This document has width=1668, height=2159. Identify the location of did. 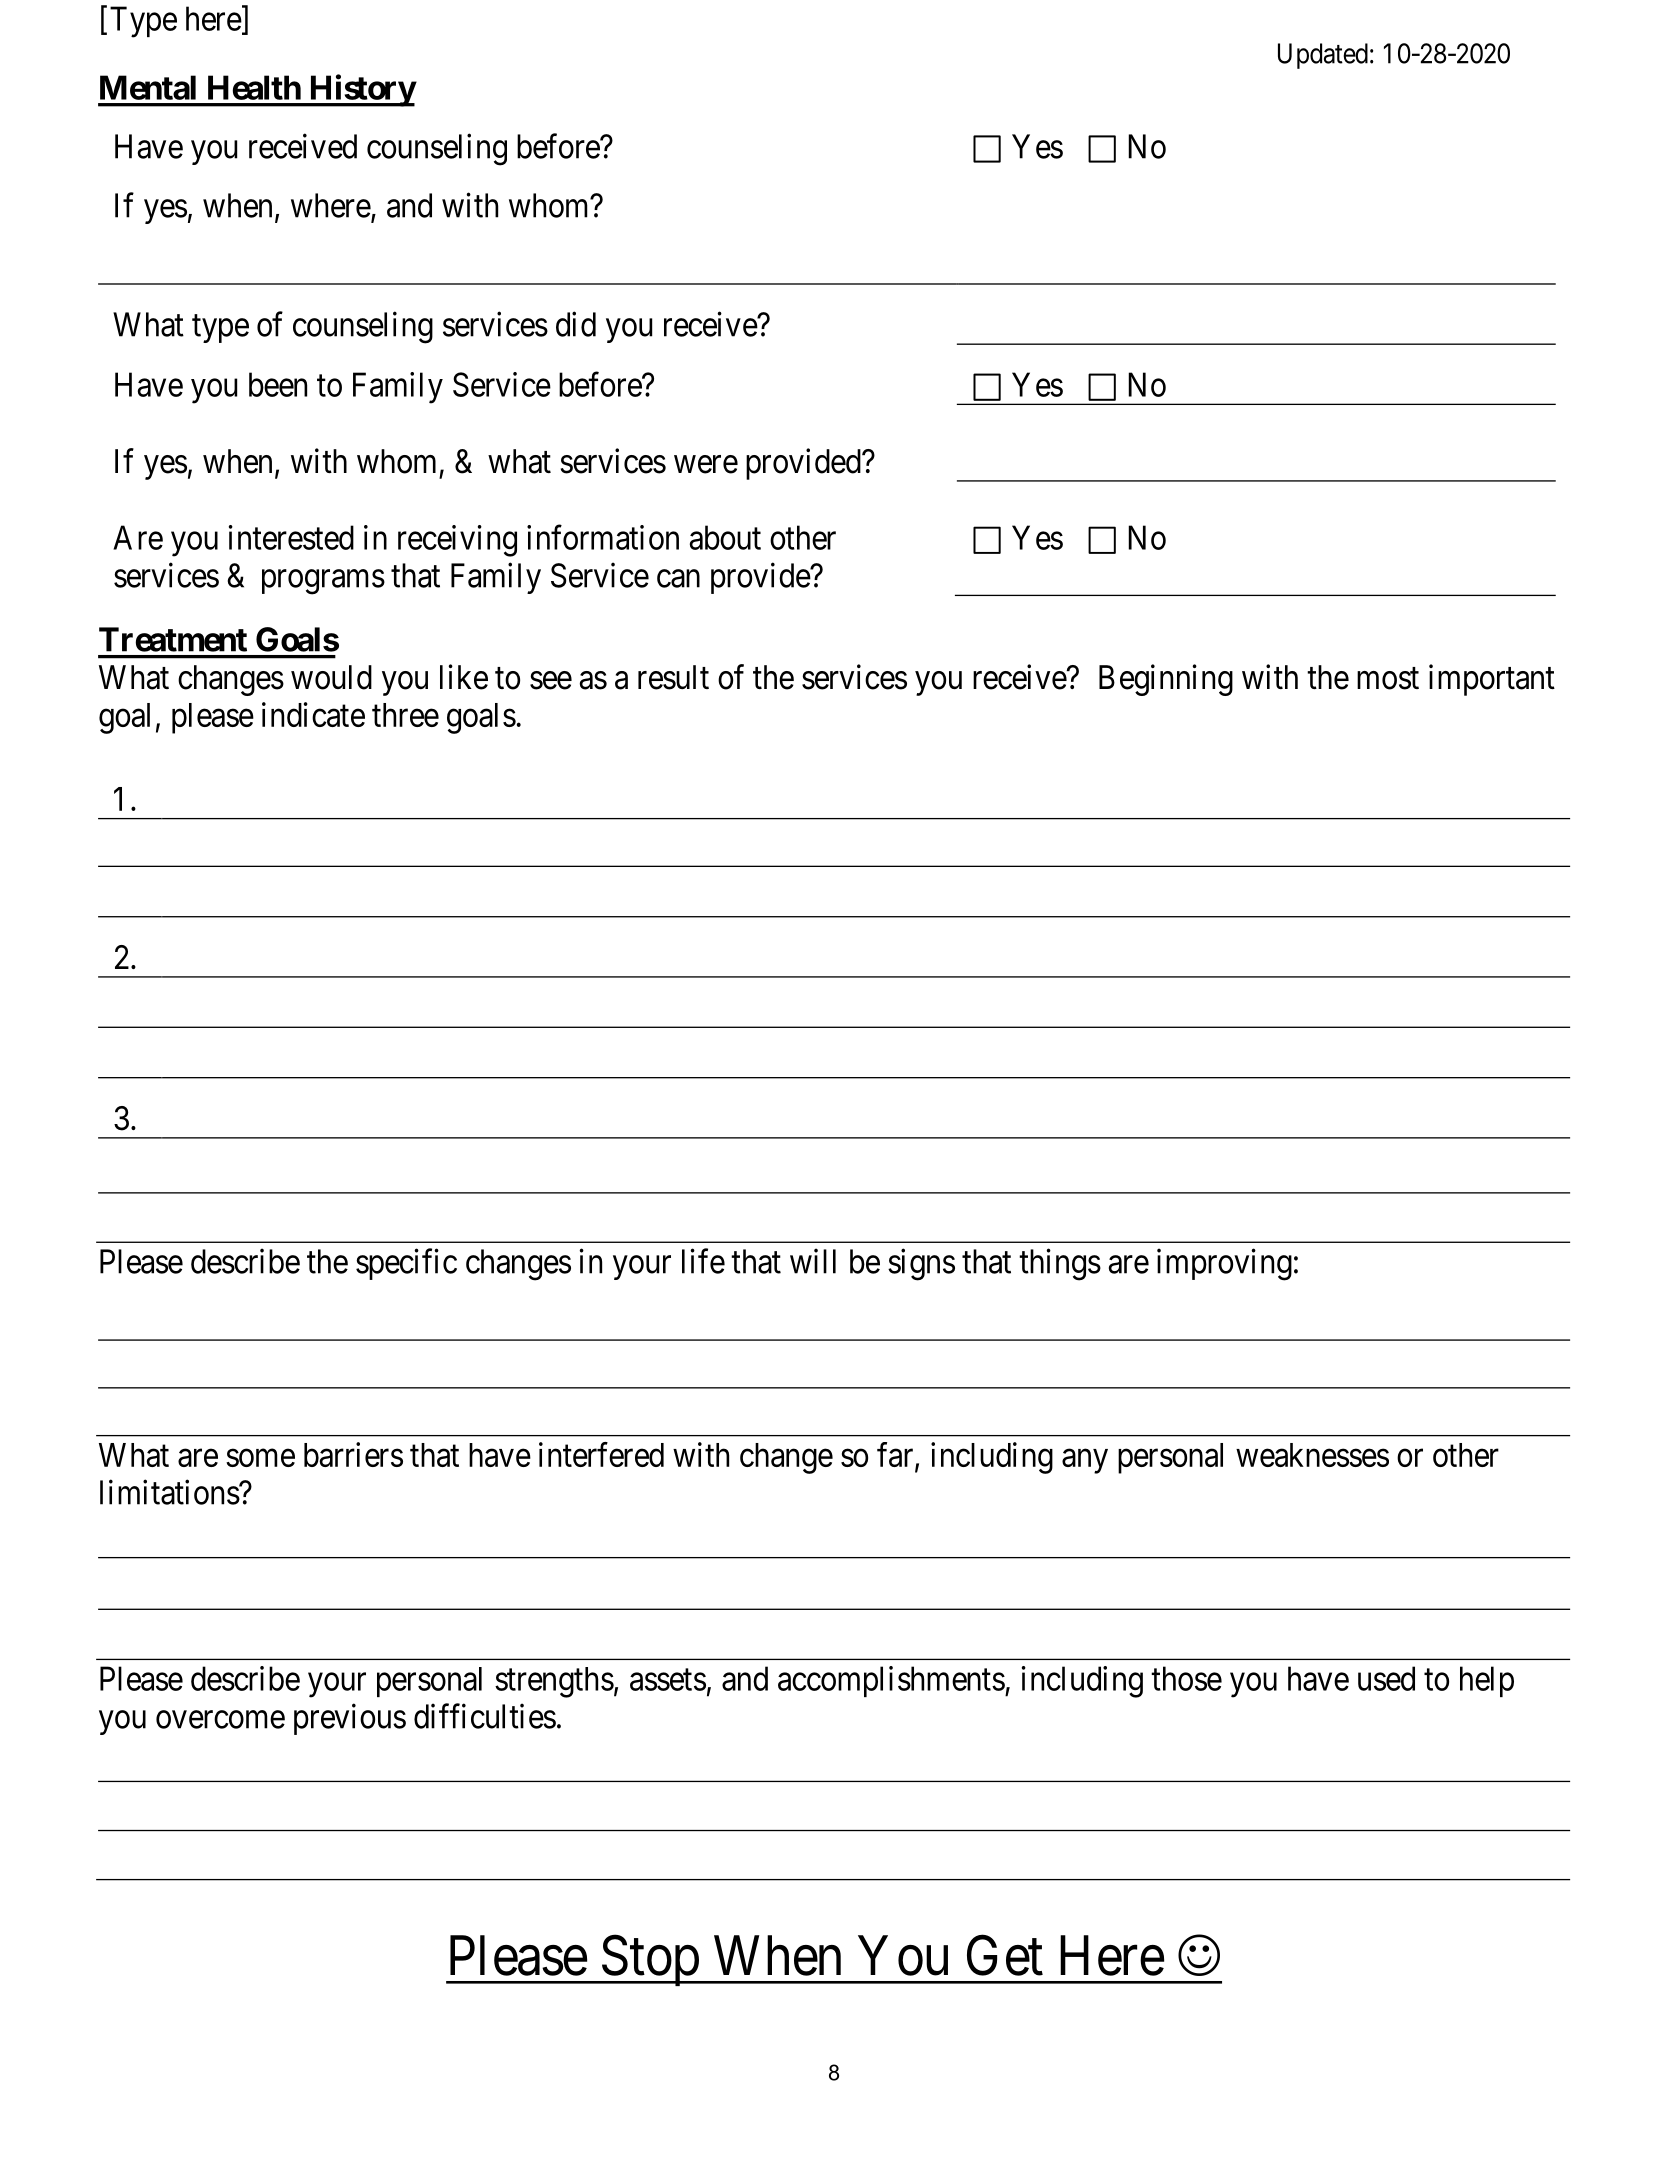
(576, 324).
